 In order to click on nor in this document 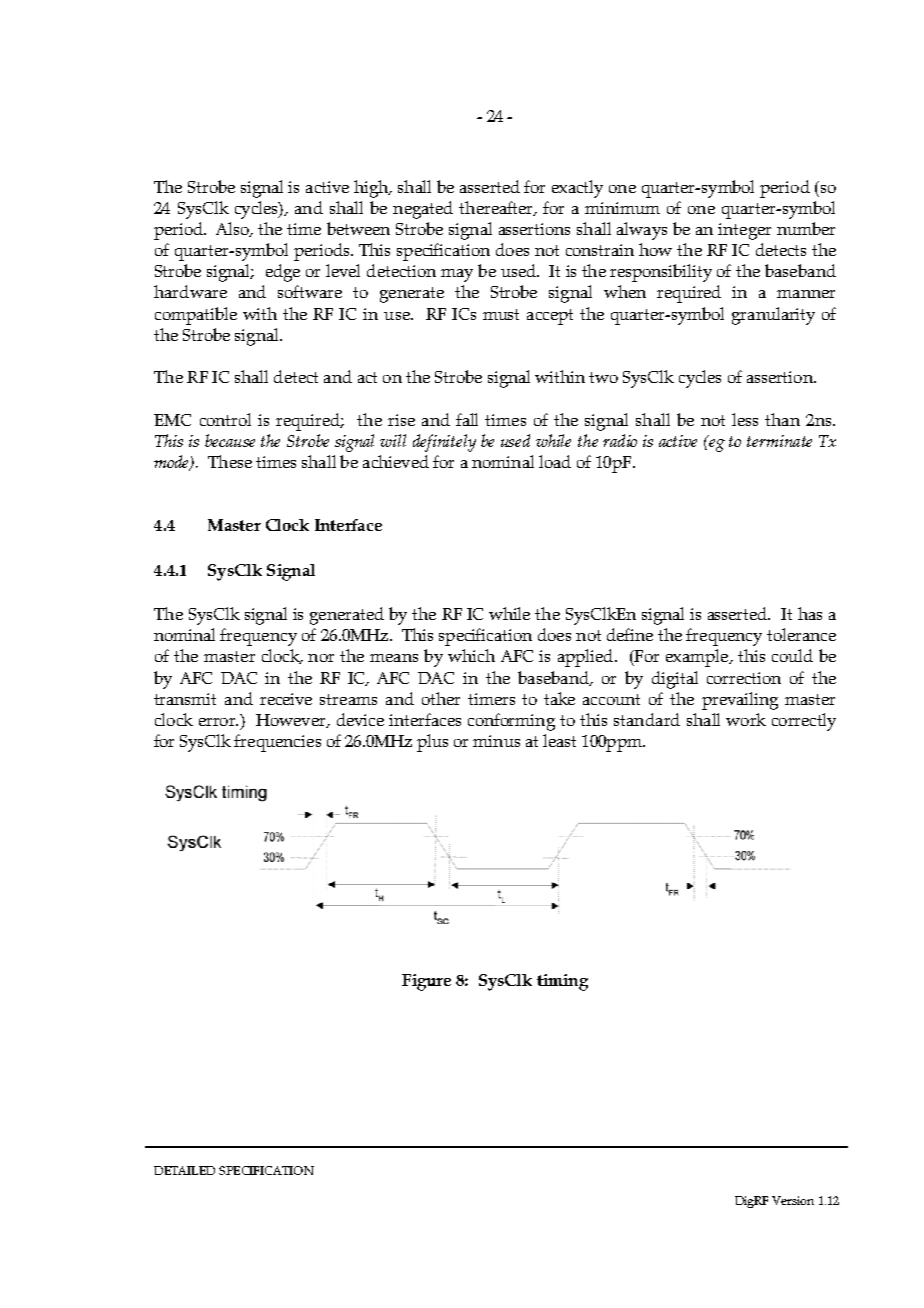, I will do `click(321, 658)`.
